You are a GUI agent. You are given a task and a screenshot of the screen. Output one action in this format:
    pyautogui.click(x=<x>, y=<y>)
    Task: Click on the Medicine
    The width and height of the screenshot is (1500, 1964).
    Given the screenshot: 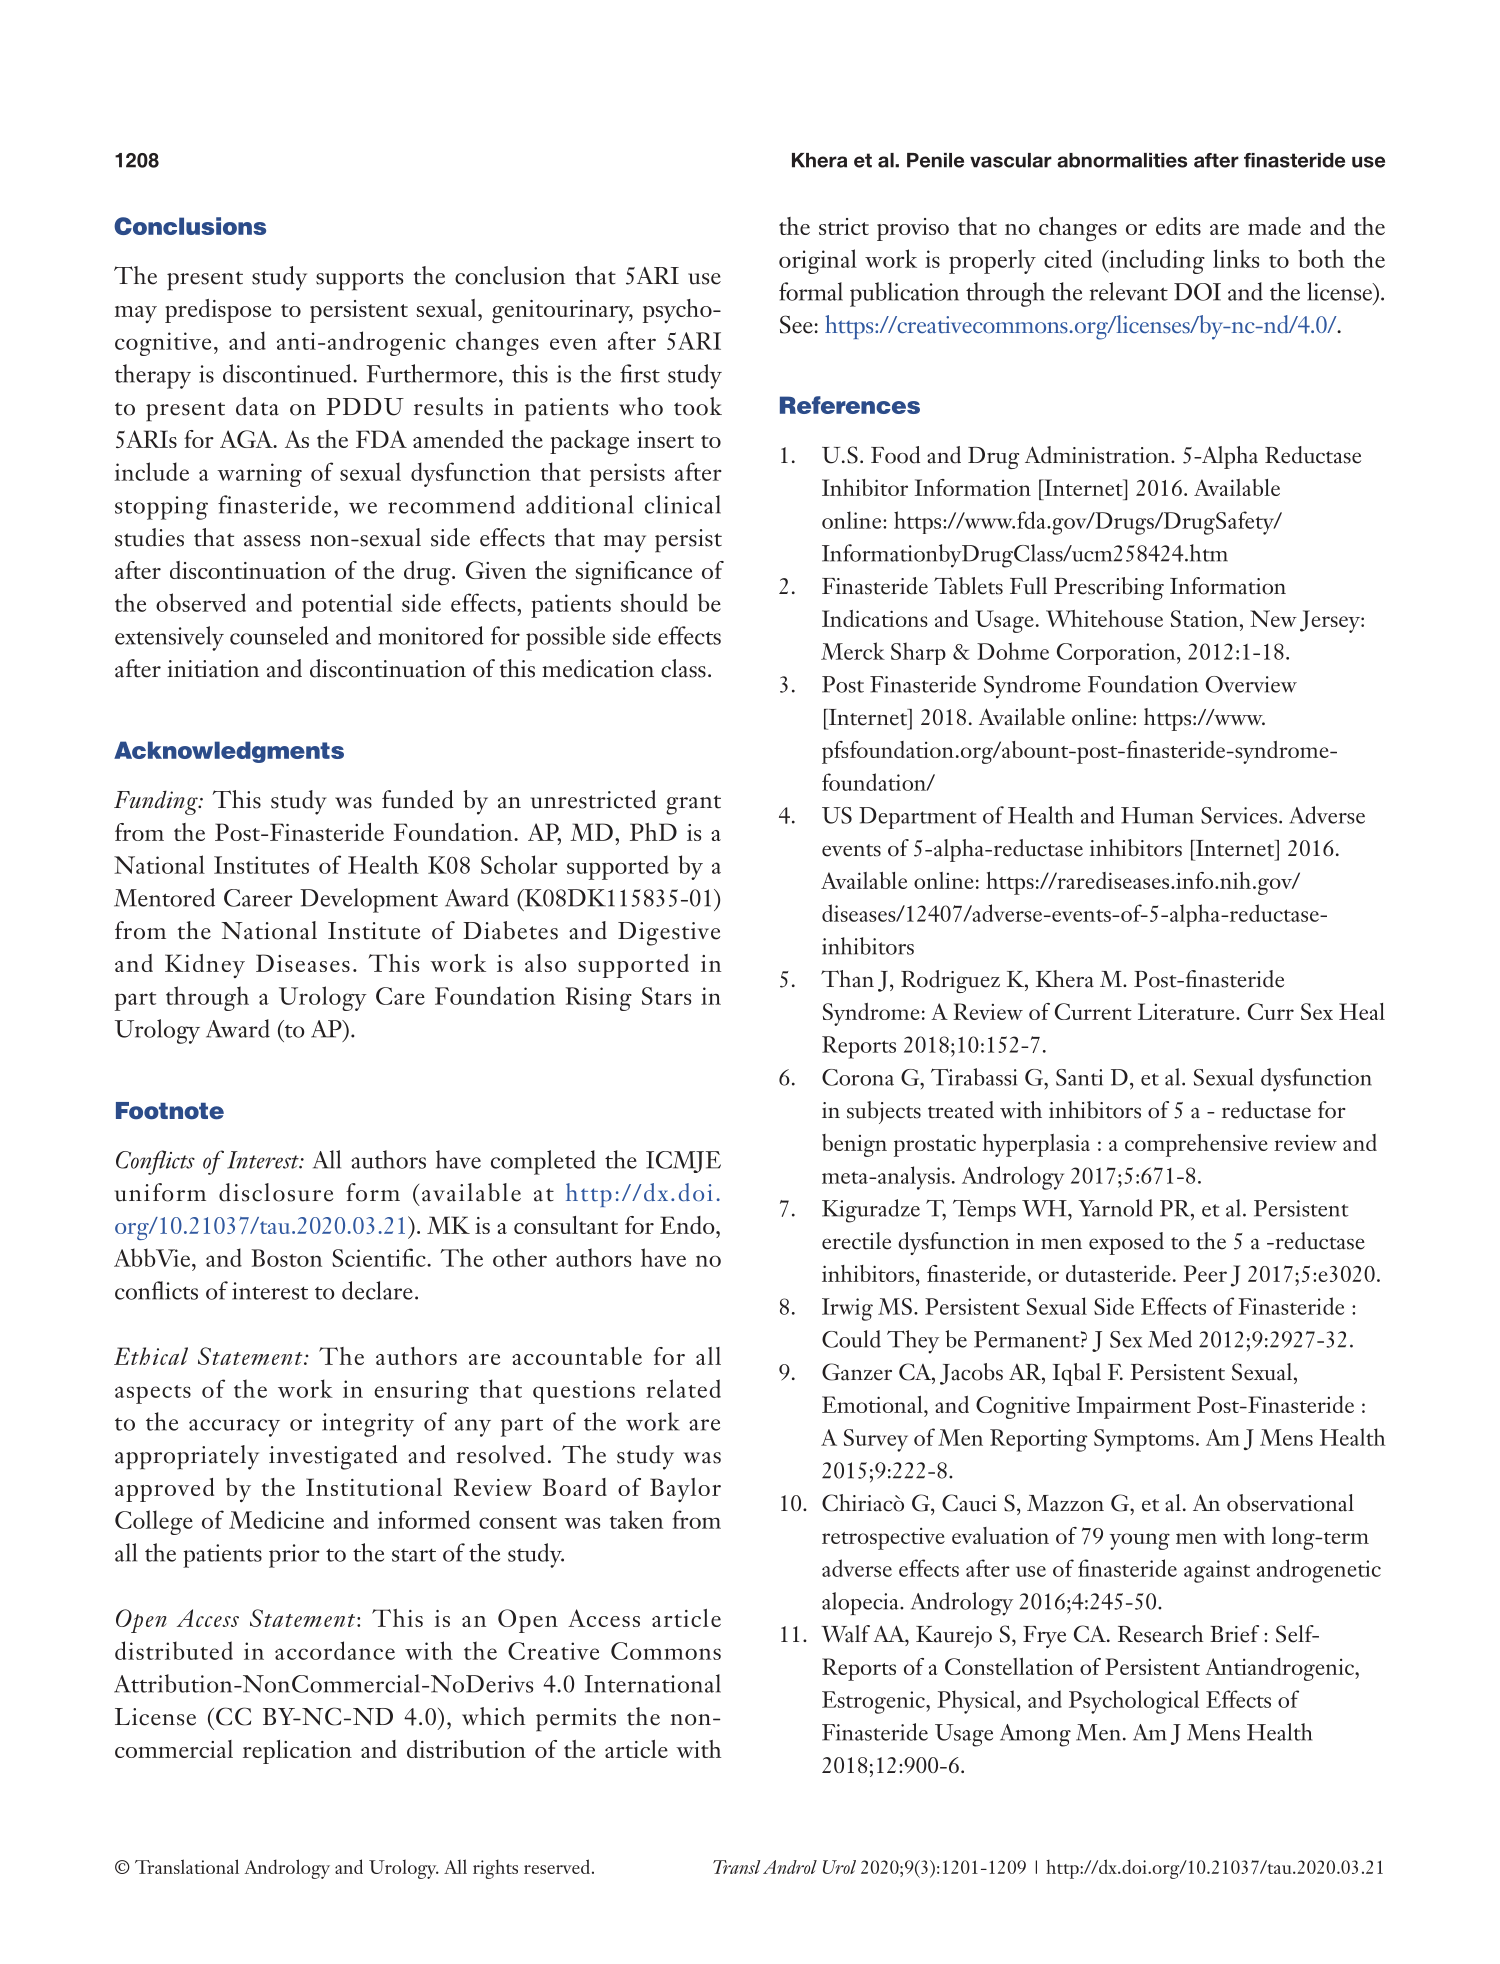 What is the action you would take?
    pyautogui.click(x=276, y=1519)
